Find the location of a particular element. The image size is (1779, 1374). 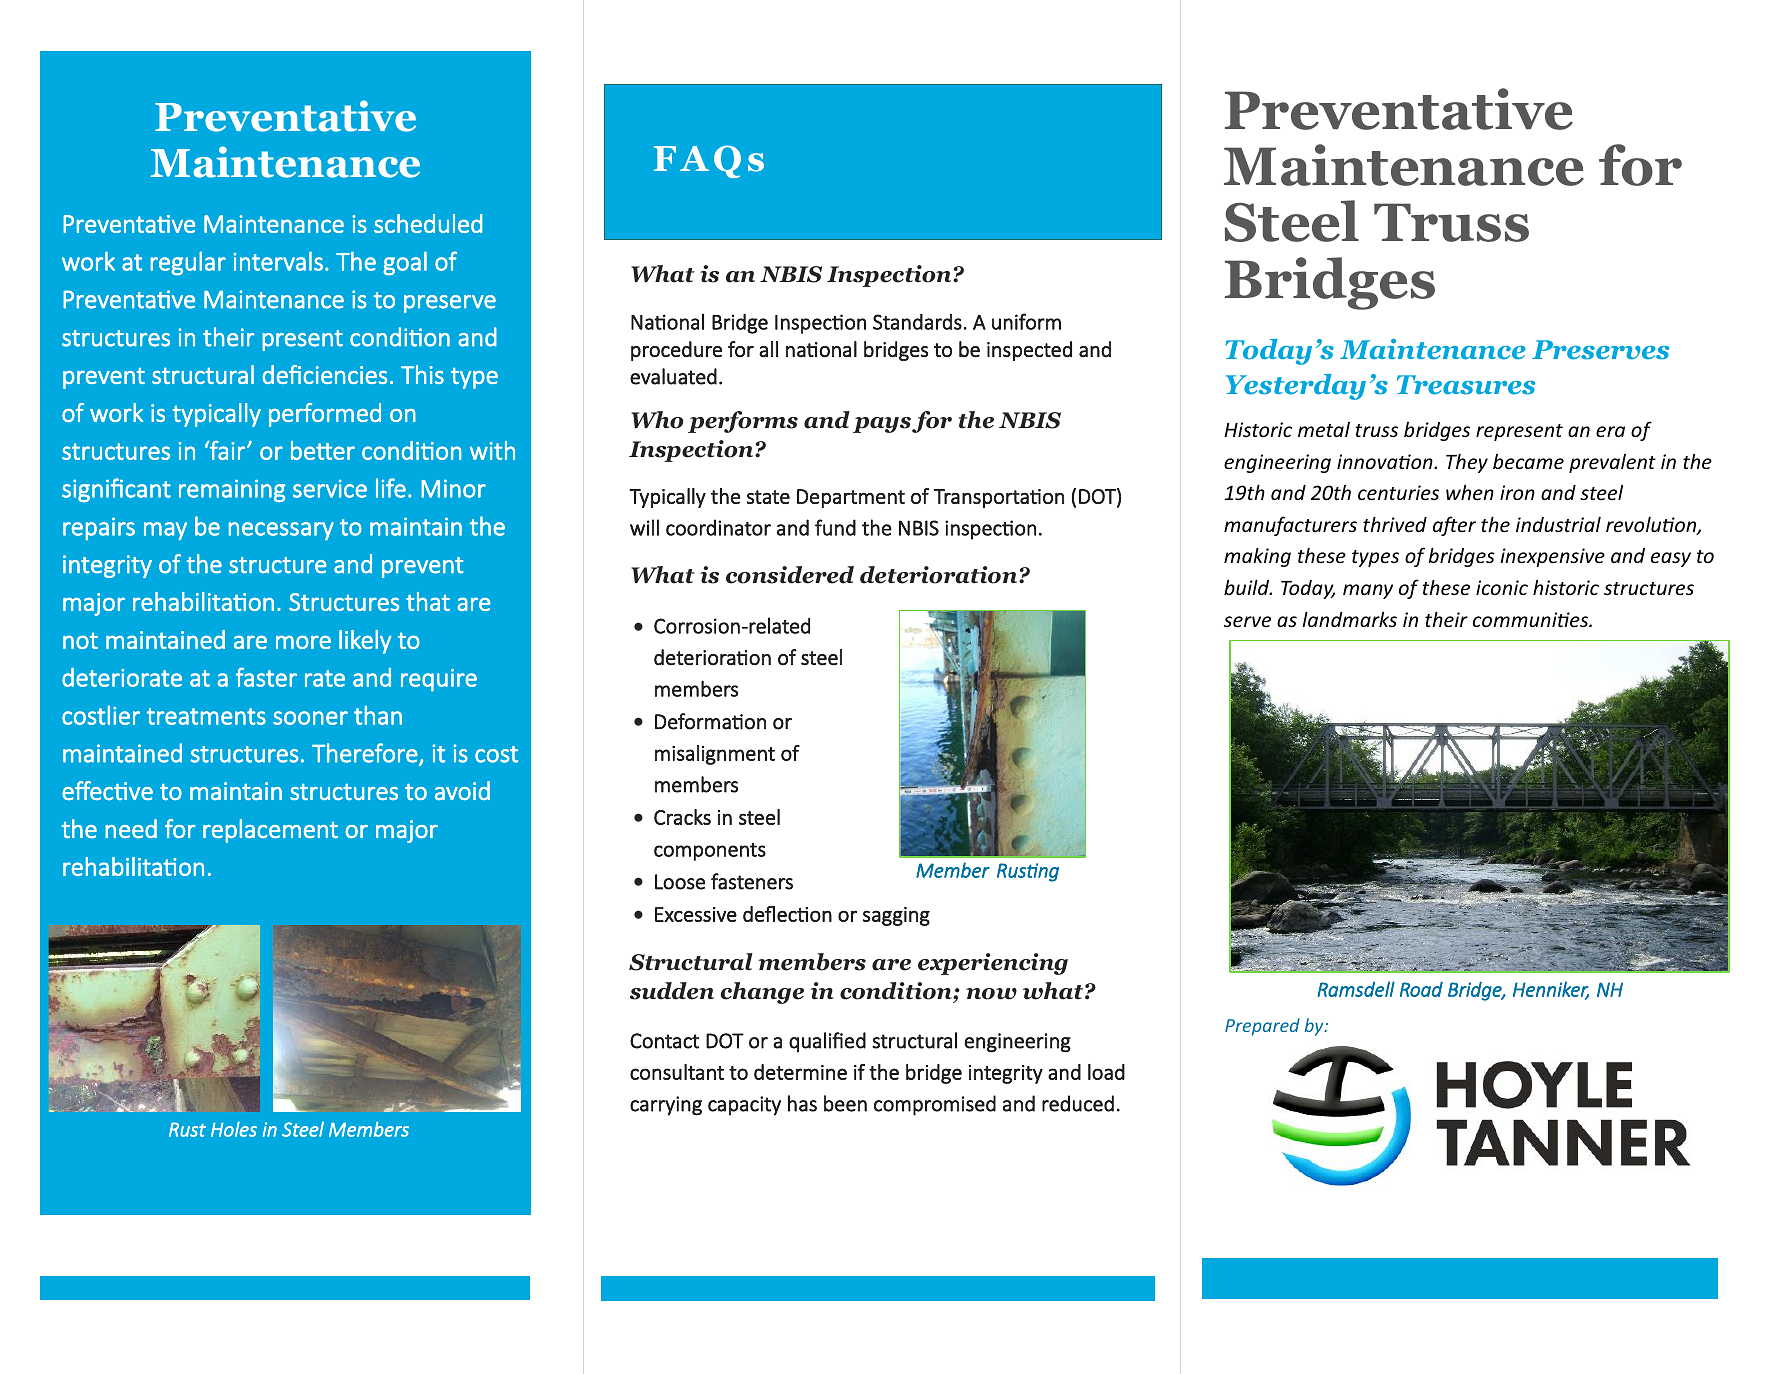

Deformation is located at coordinates (710, 721).
